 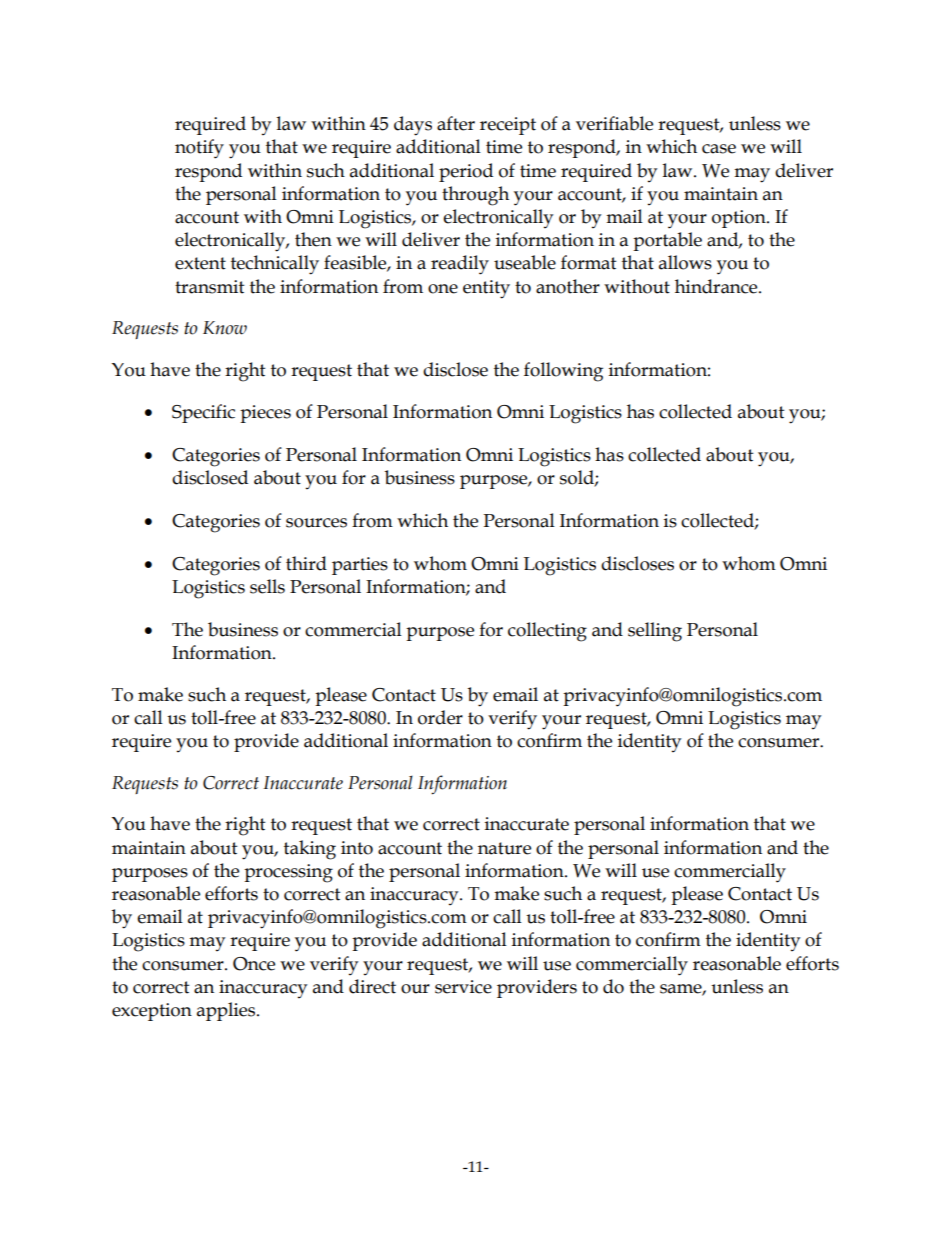 I want to click on sells, so click(x=267, y=586).
